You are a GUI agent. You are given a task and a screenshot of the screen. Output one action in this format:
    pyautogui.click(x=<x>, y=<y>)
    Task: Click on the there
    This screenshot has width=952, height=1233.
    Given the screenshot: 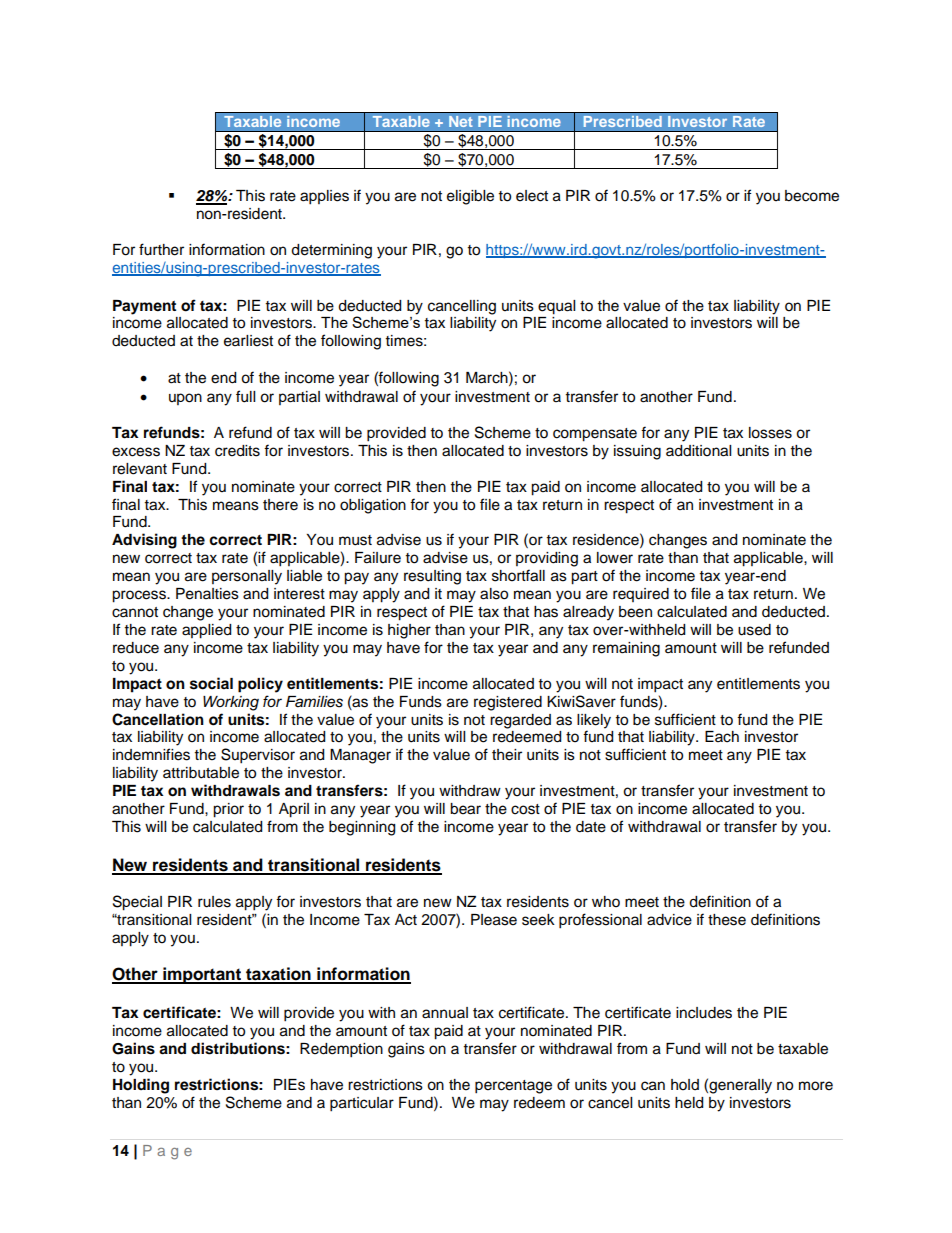 What is the action you would take?
    pyautogui.click(x=280, y=505)
